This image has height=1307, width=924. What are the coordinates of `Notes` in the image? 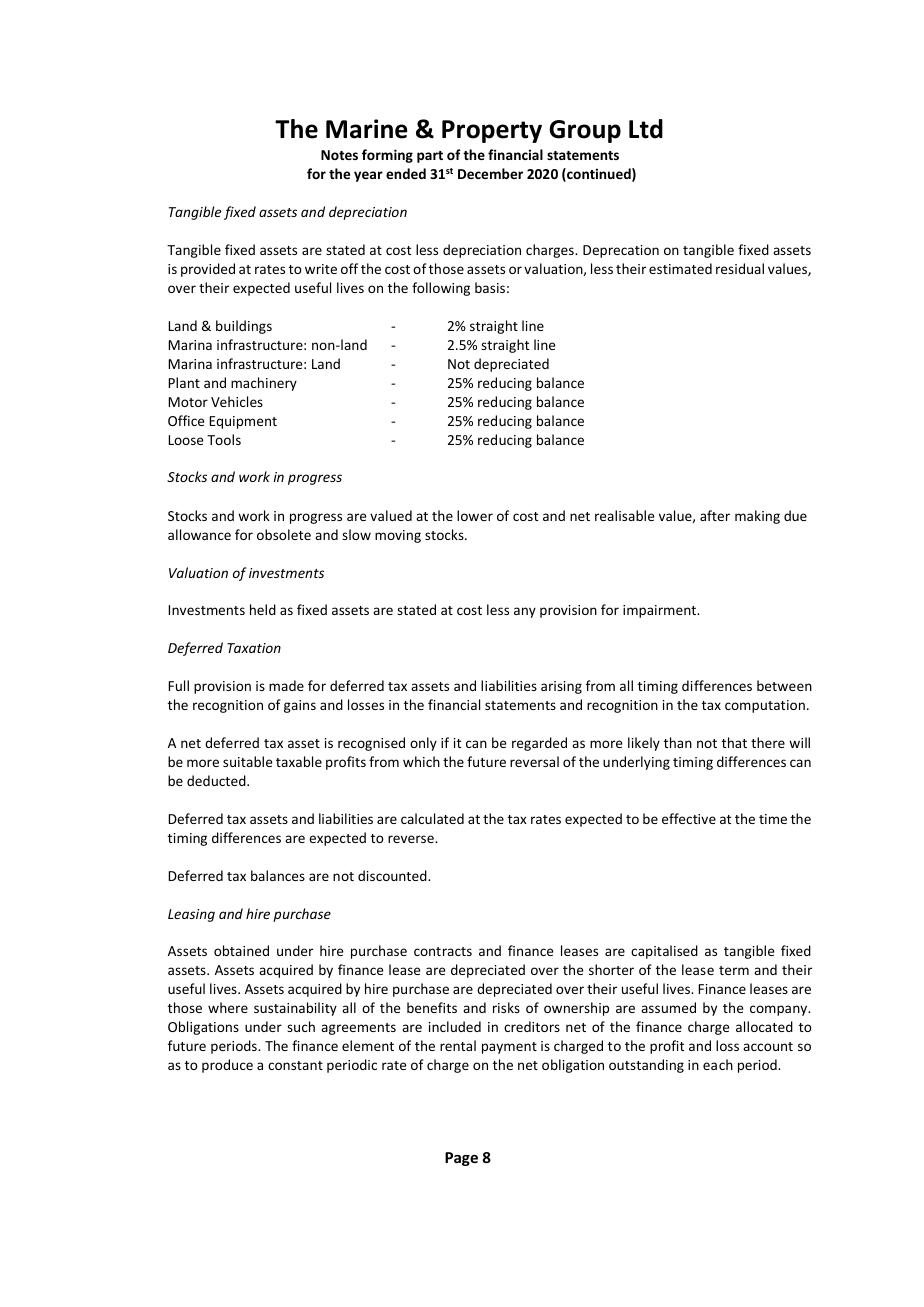 It's located at (339, 155).
